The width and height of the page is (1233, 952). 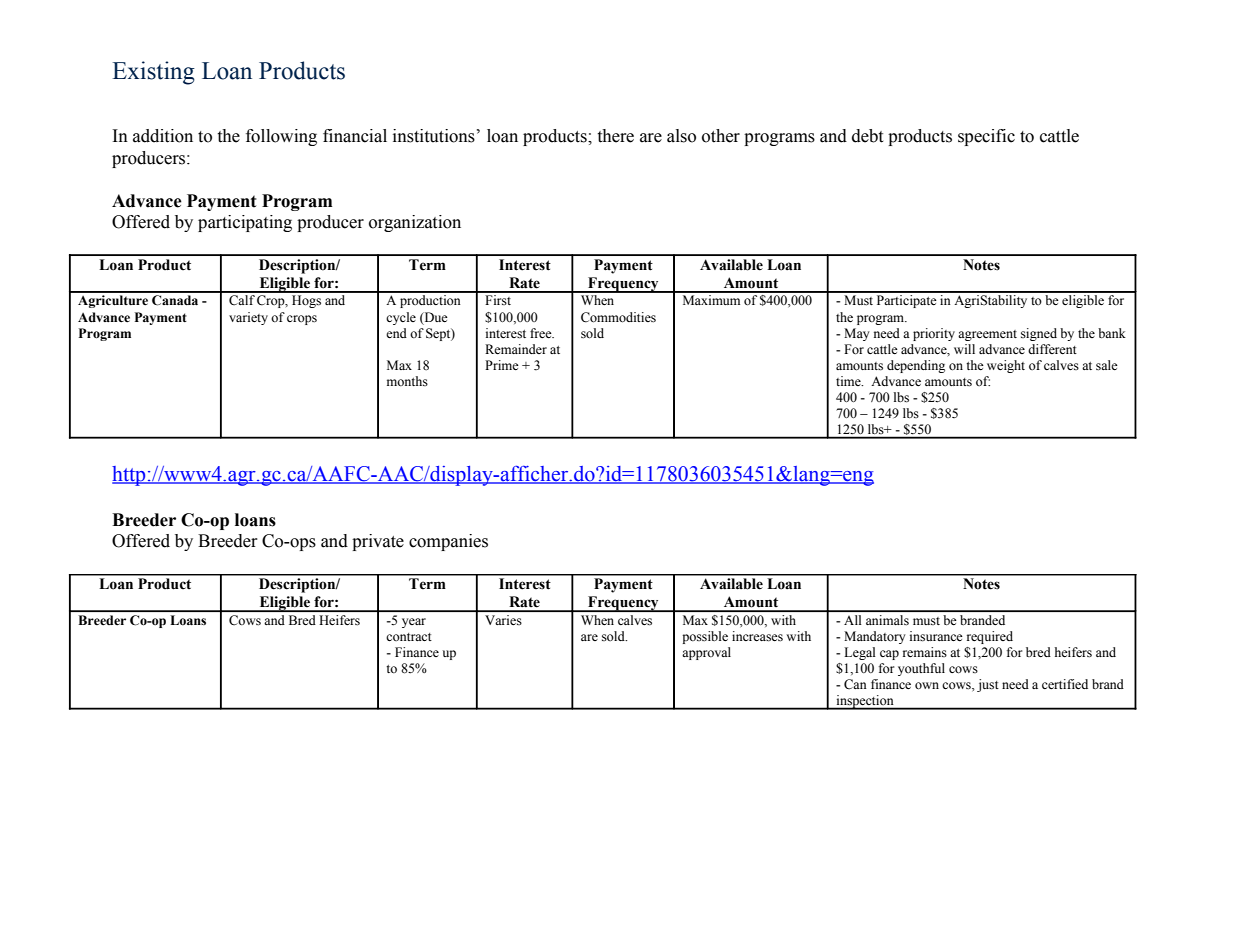 I want to click on specific, so click(x=986, y=137).
